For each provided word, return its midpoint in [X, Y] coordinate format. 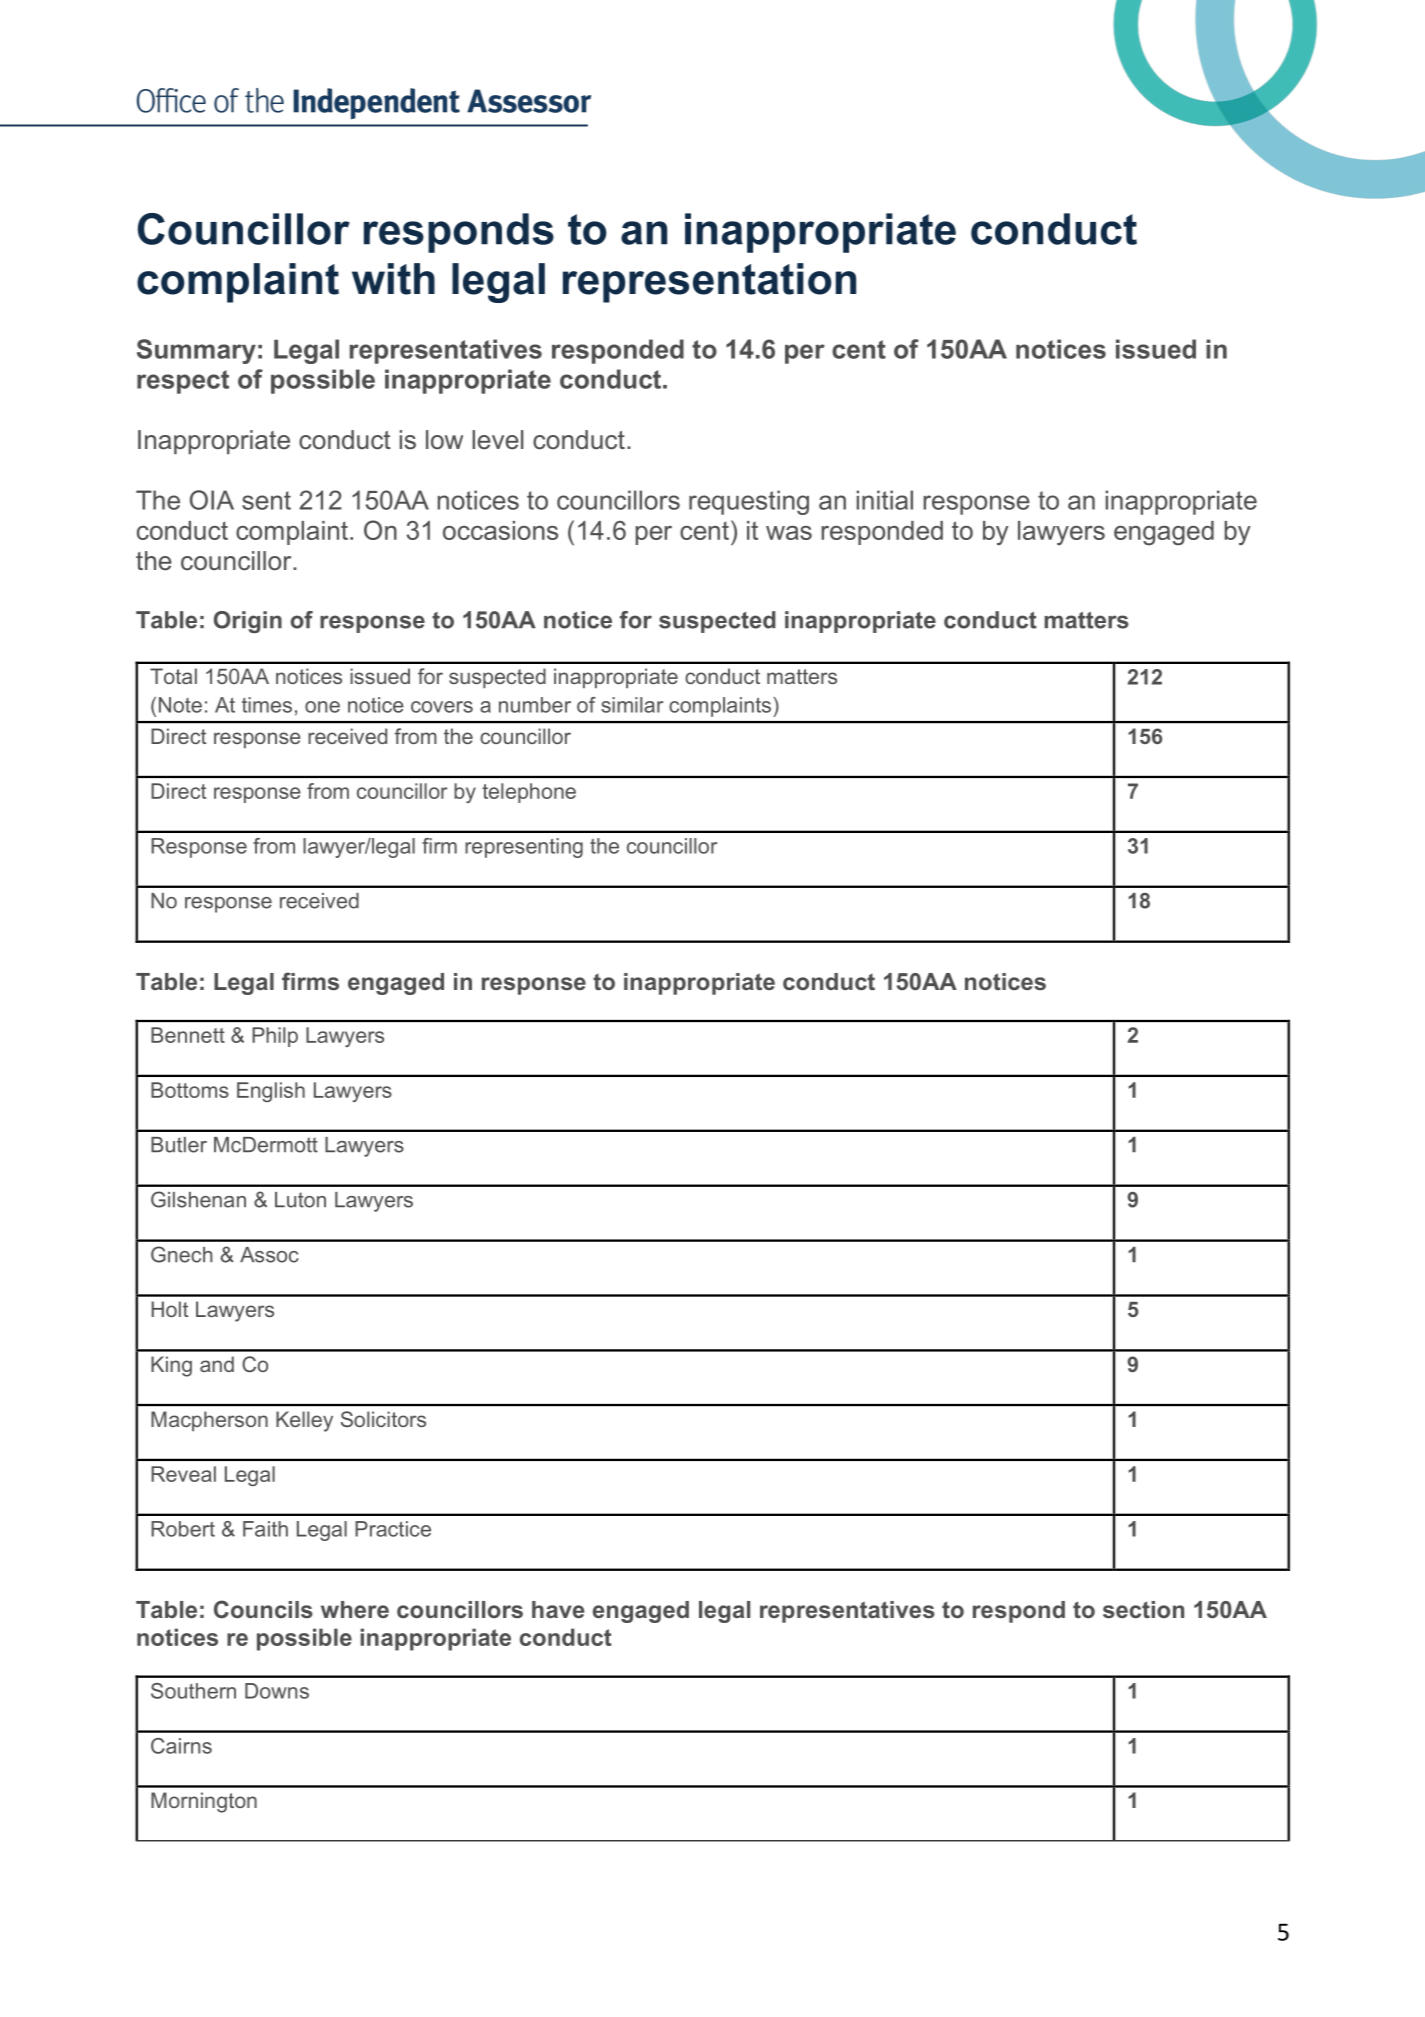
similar [632, 705]
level [497, 440]
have [558, 1609]
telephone [529, 793]
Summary [196, 351]
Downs [277, 1691]
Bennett [188, 1035]
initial [885, 500]
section [1143, 1609]
